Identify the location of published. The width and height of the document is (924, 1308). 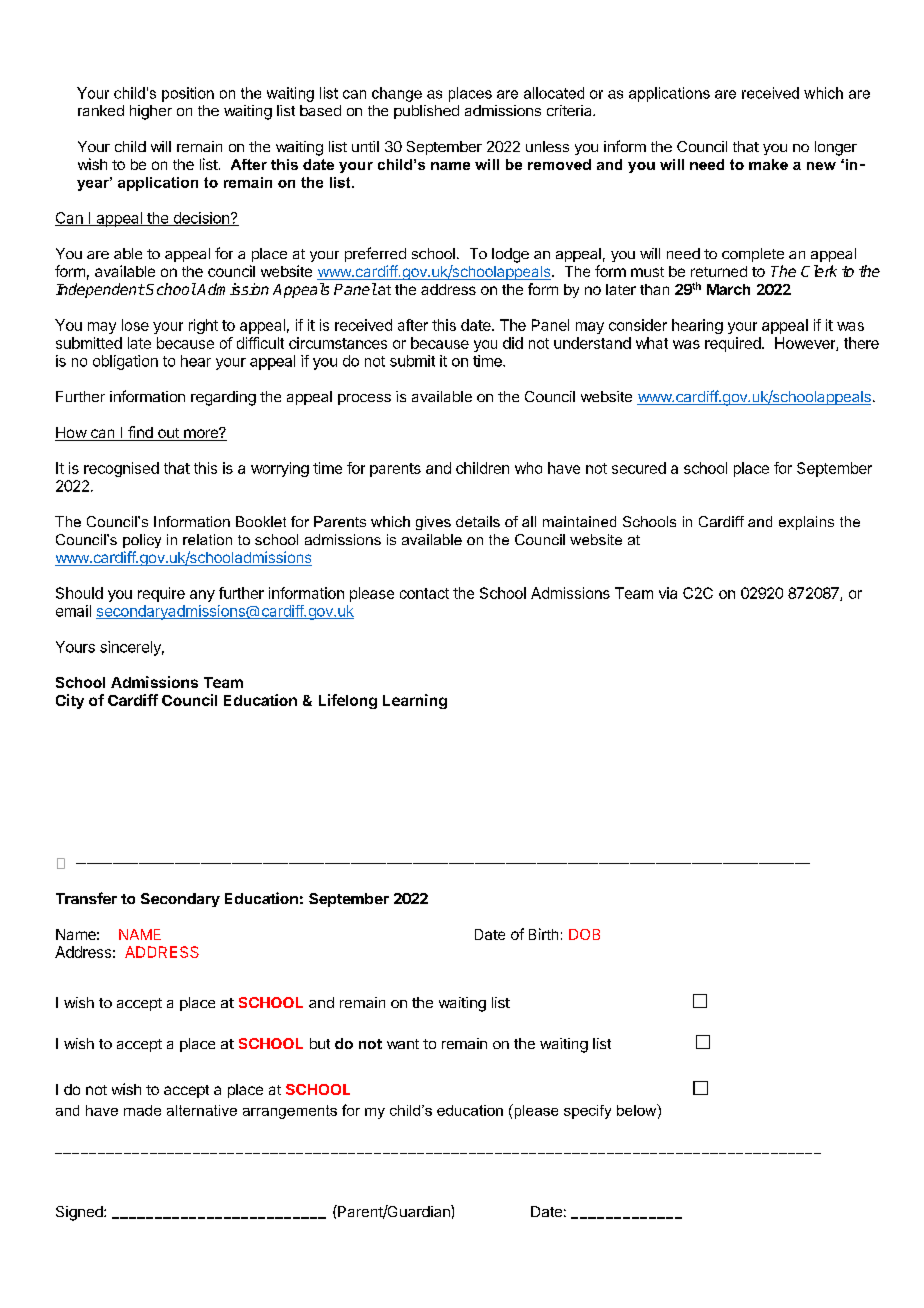
(426, 112).
